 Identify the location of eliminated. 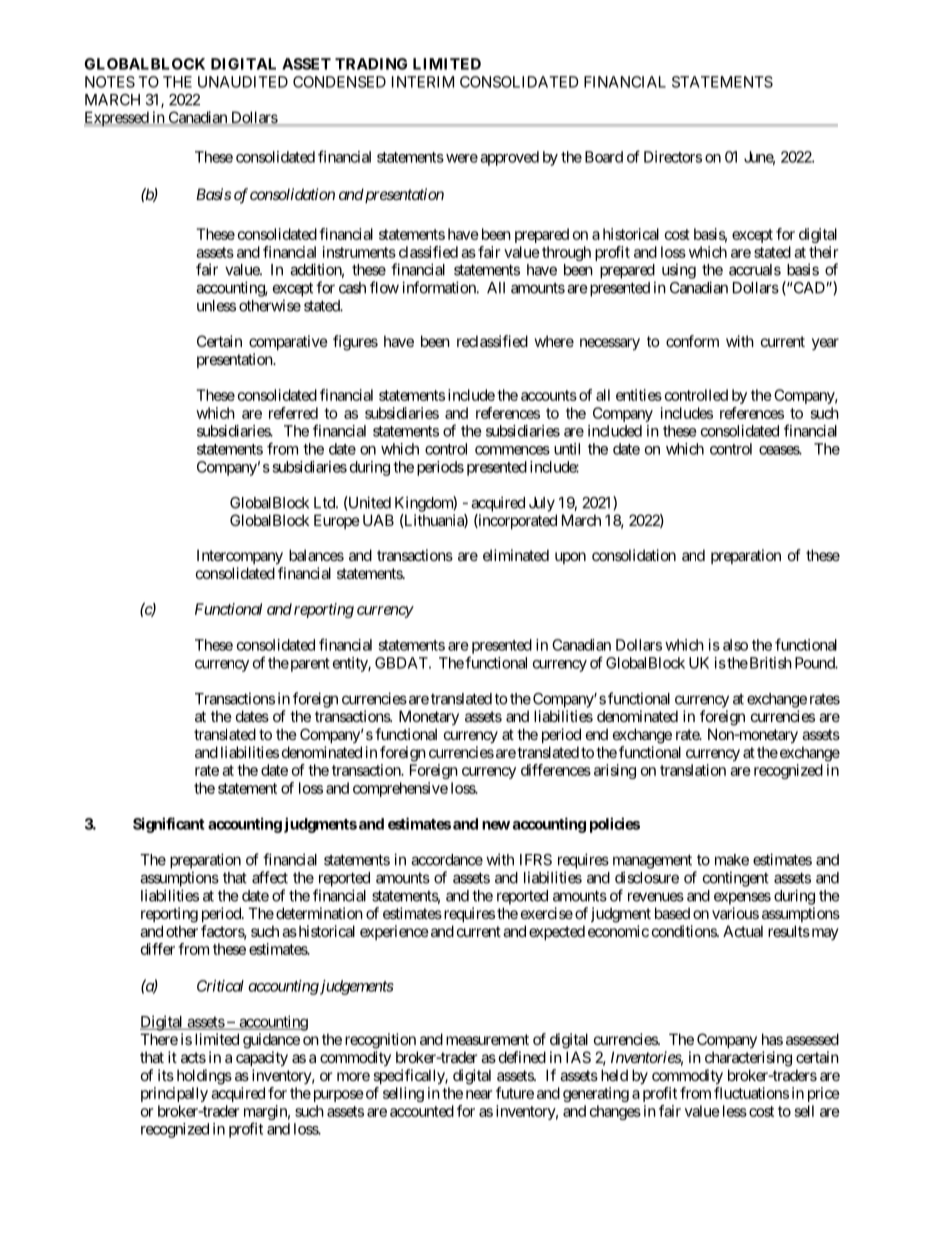
(516, 555).
